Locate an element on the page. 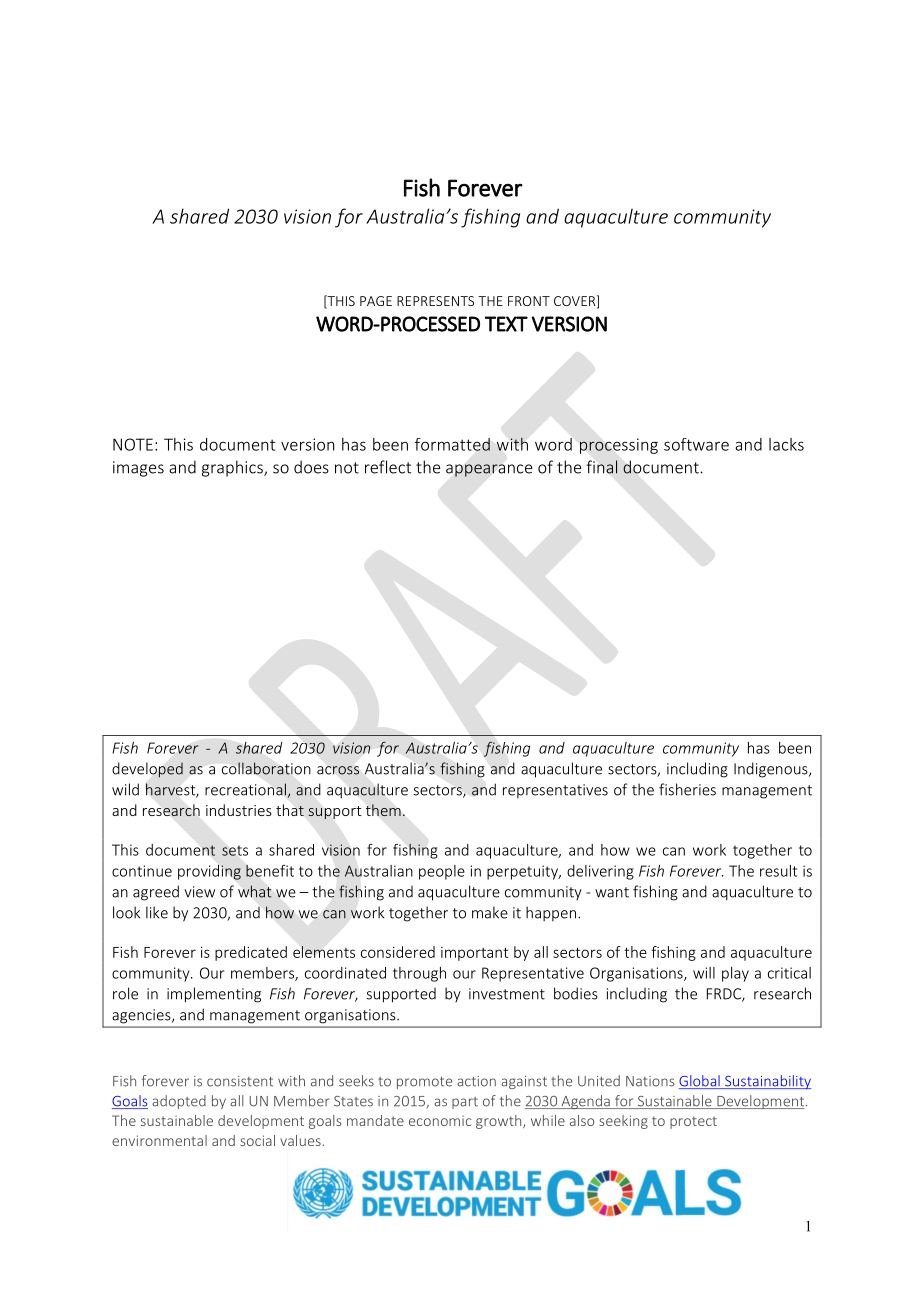 The width and height of the image is (924, 1308). economic is located at coordinates (440, 1121).
